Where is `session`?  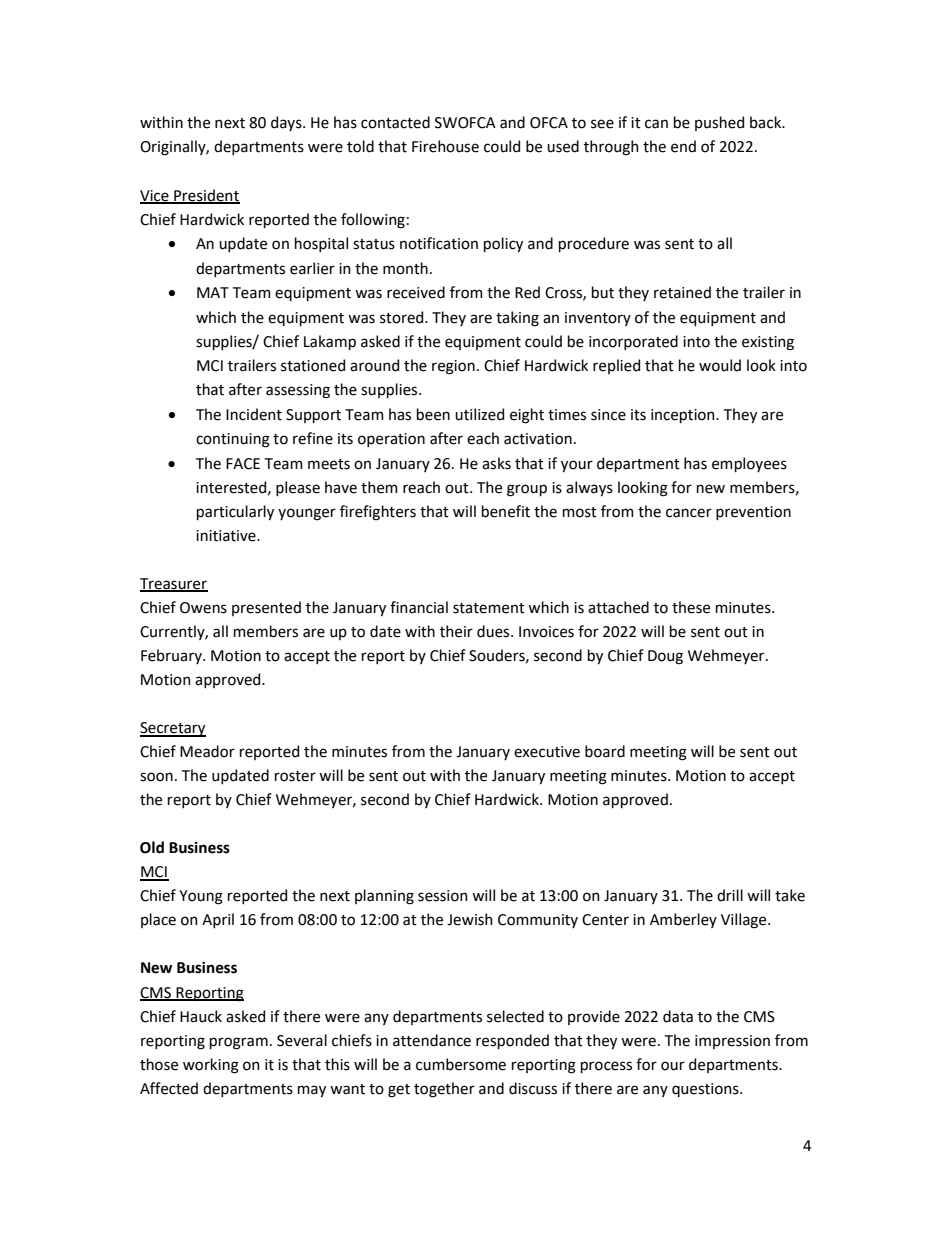
session is located at coordinates (443, 896).
